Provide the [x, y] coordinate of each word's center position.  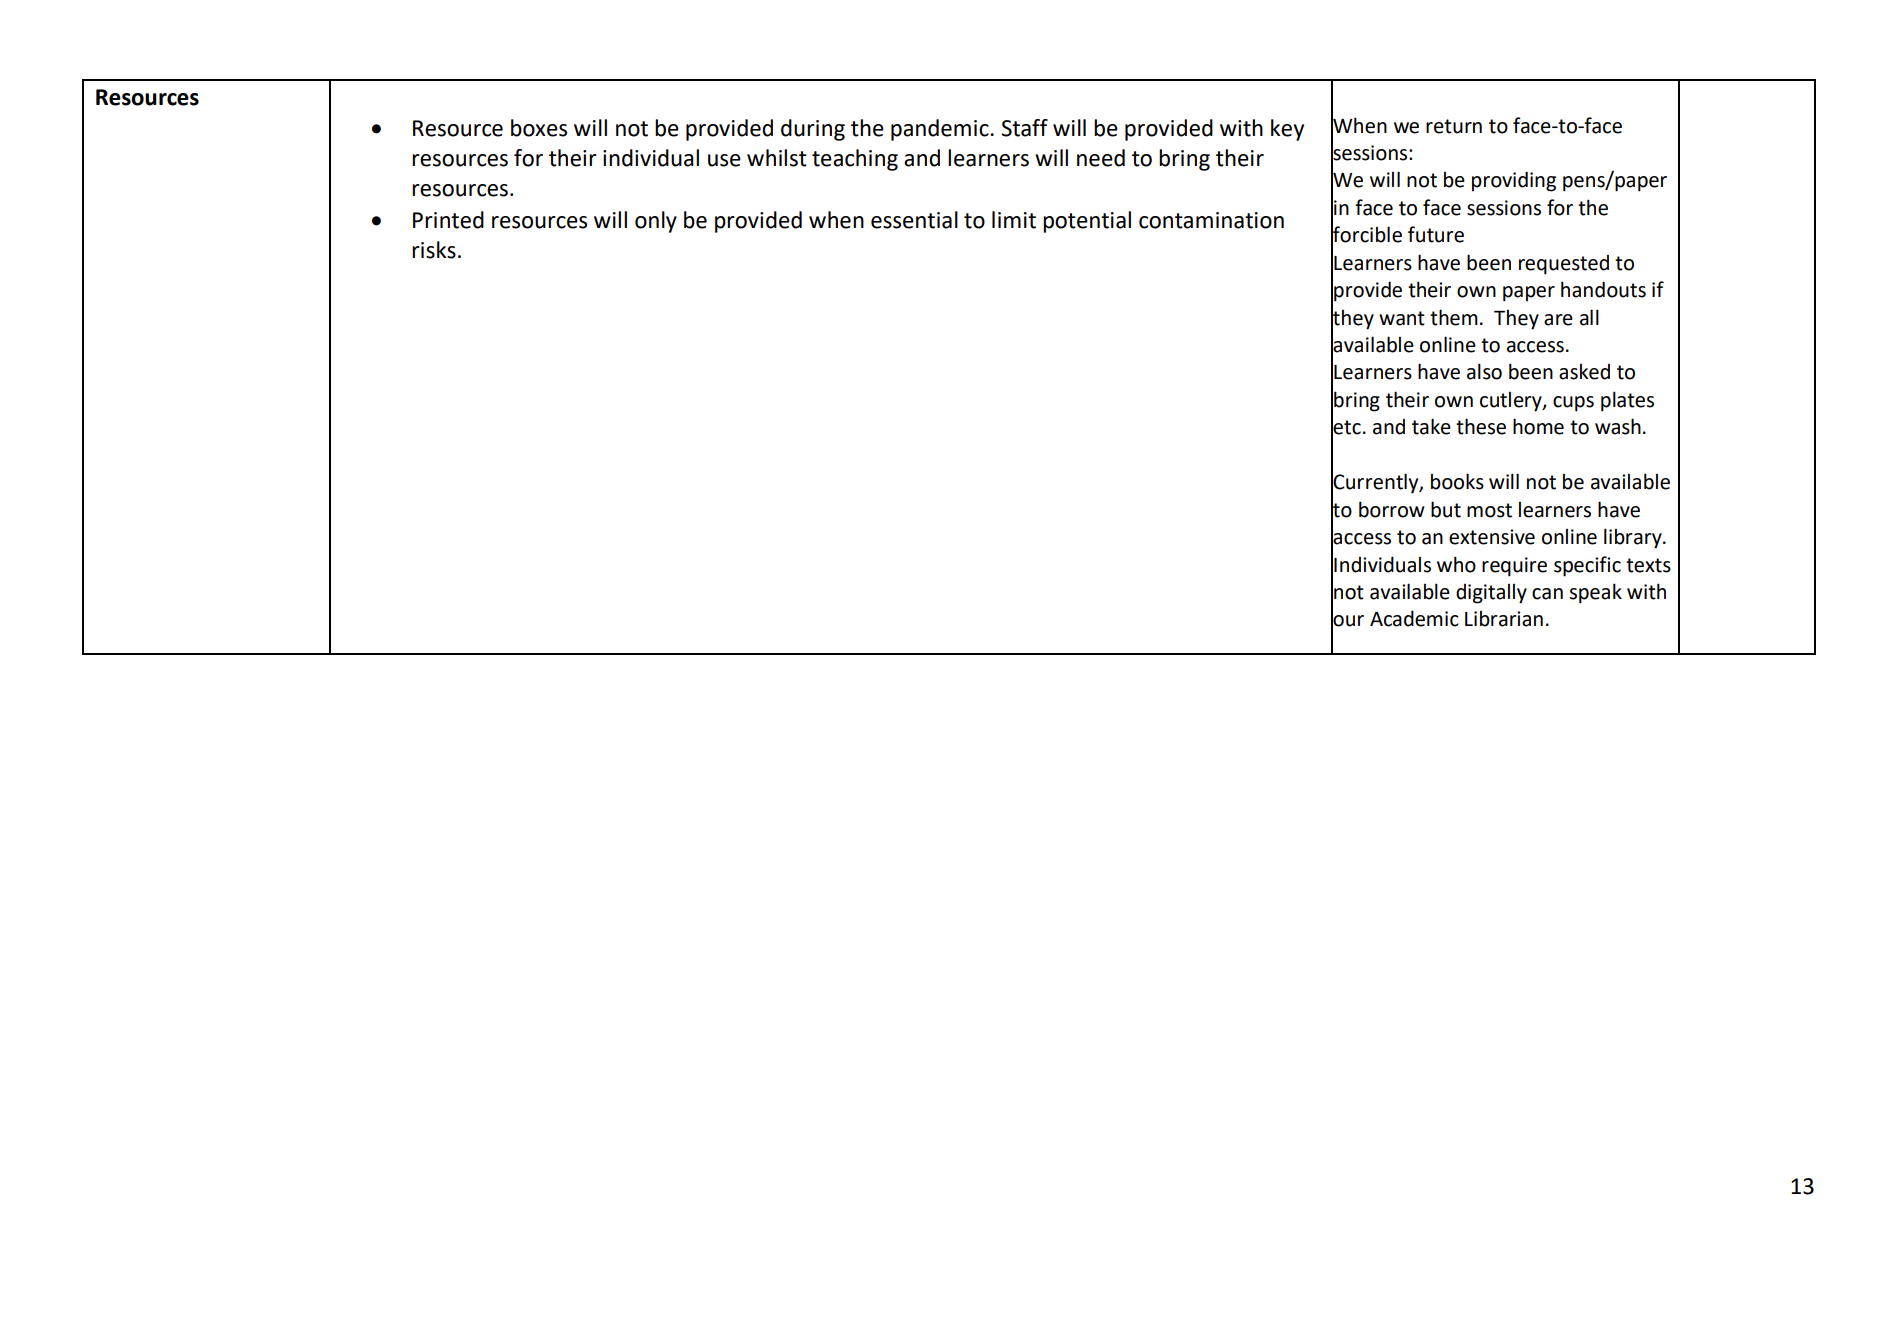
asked [1584, 372]
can [1547, 594]
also [1484, 371]
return [1454, 126]
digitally [1491, 594]
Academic [1414, 618]
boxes [539, 128]
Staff [1024, 128]
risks [434, 250]
